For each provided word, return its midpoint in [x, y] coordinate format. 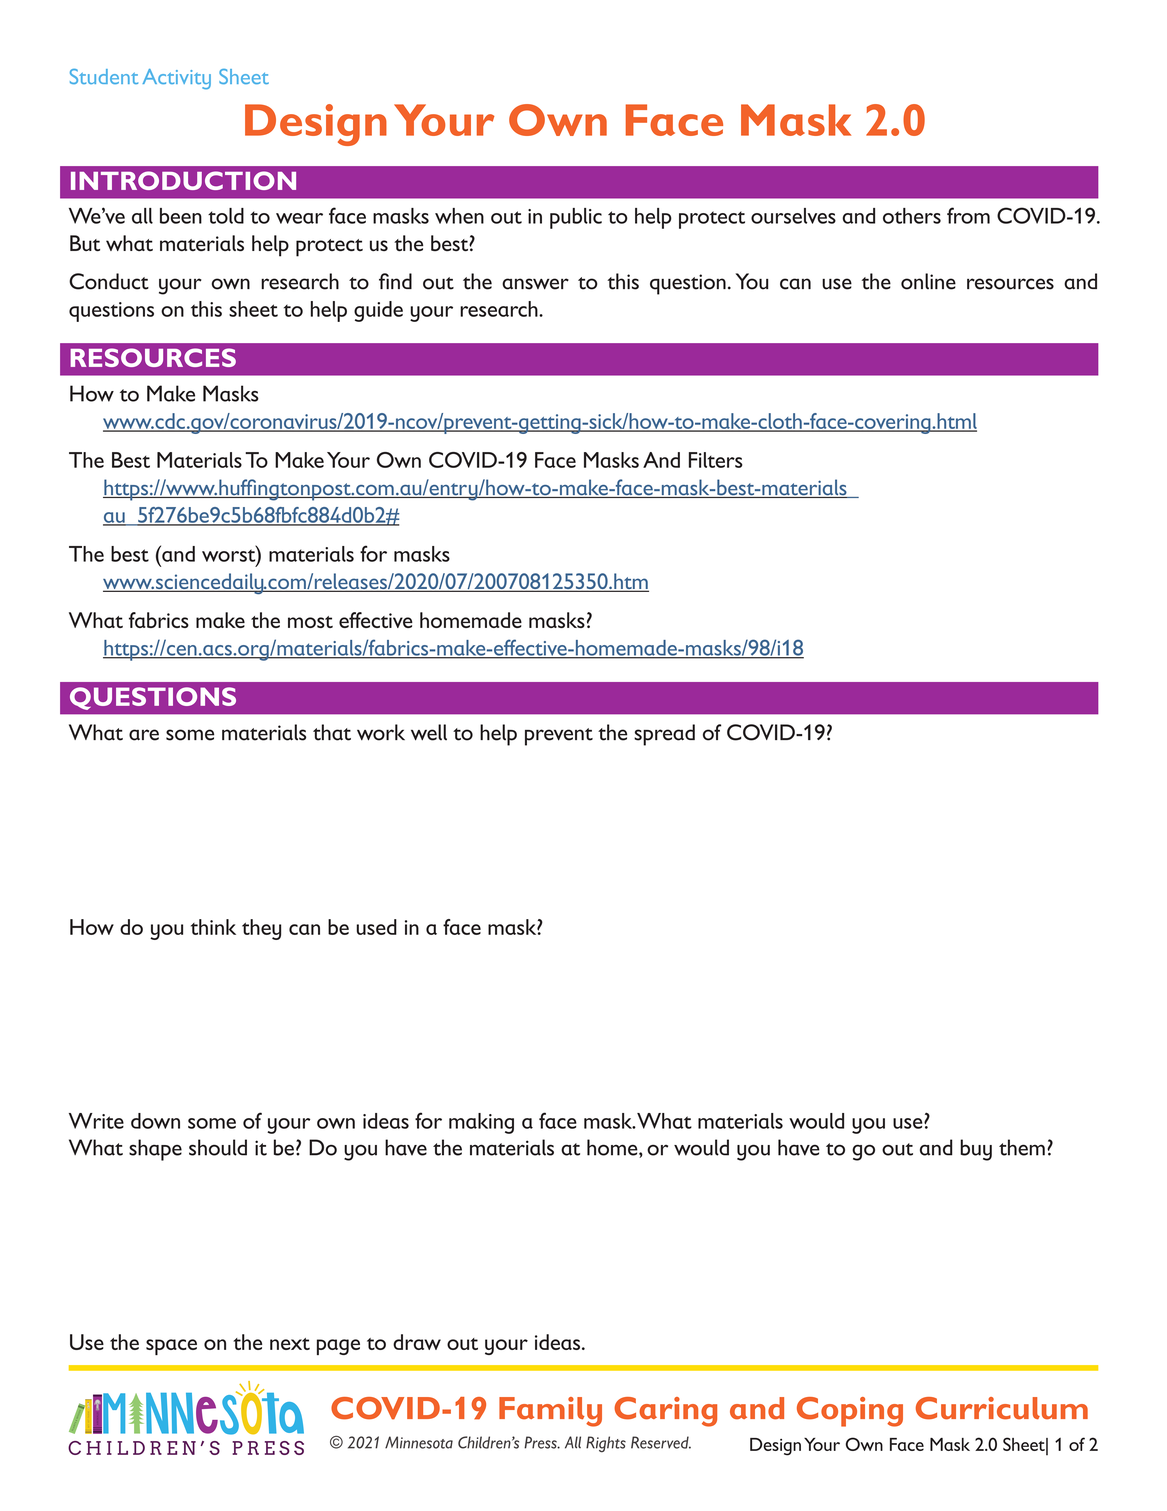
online [928, 281]
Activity [176, 79]
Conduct [109, 281]
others [912, 216]
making [481, 1123]
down [155, 1121]
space [171, 1347]
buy [976, 1150]
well [429, 732]
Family [550, 1412]
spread [664, 735]
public [576, 218]
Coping [850, 1412]
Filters [716, 460]
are [144, 735]
